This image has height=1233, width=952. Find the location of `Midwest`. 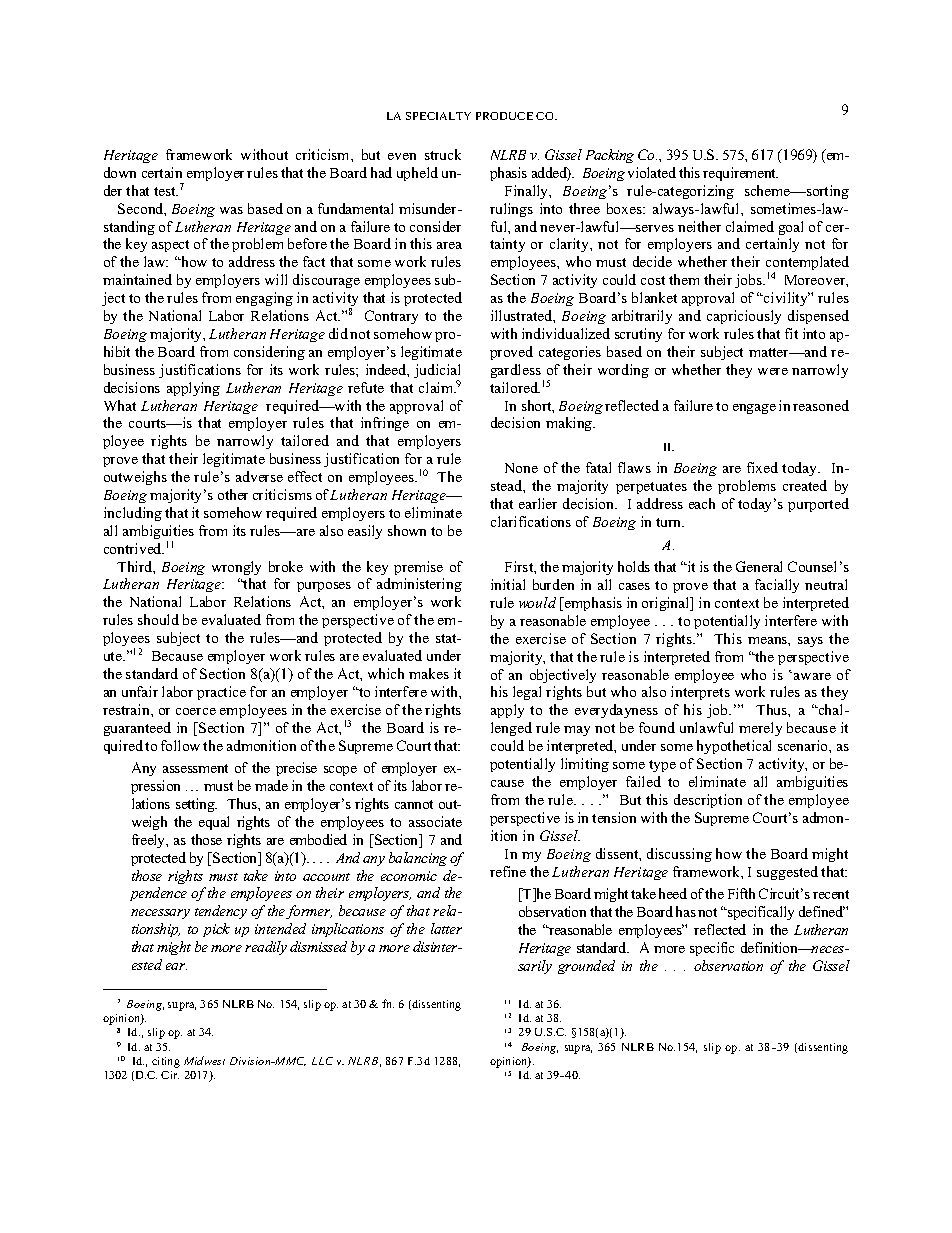

Midwest is located at coordinates (204, 1060).
